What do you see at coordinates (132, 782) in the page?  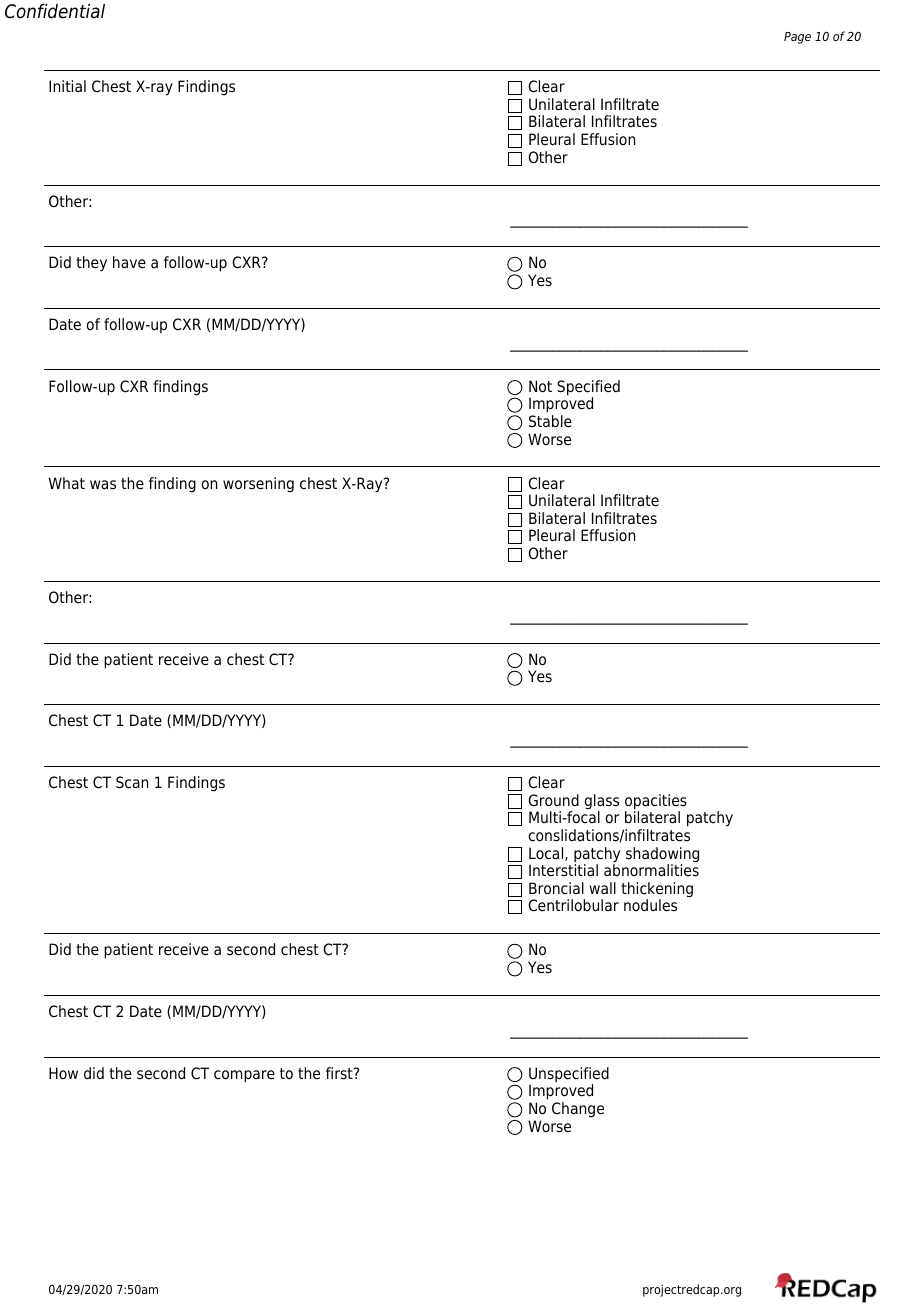 I see `Scan` at bounding box center [132, 782].
